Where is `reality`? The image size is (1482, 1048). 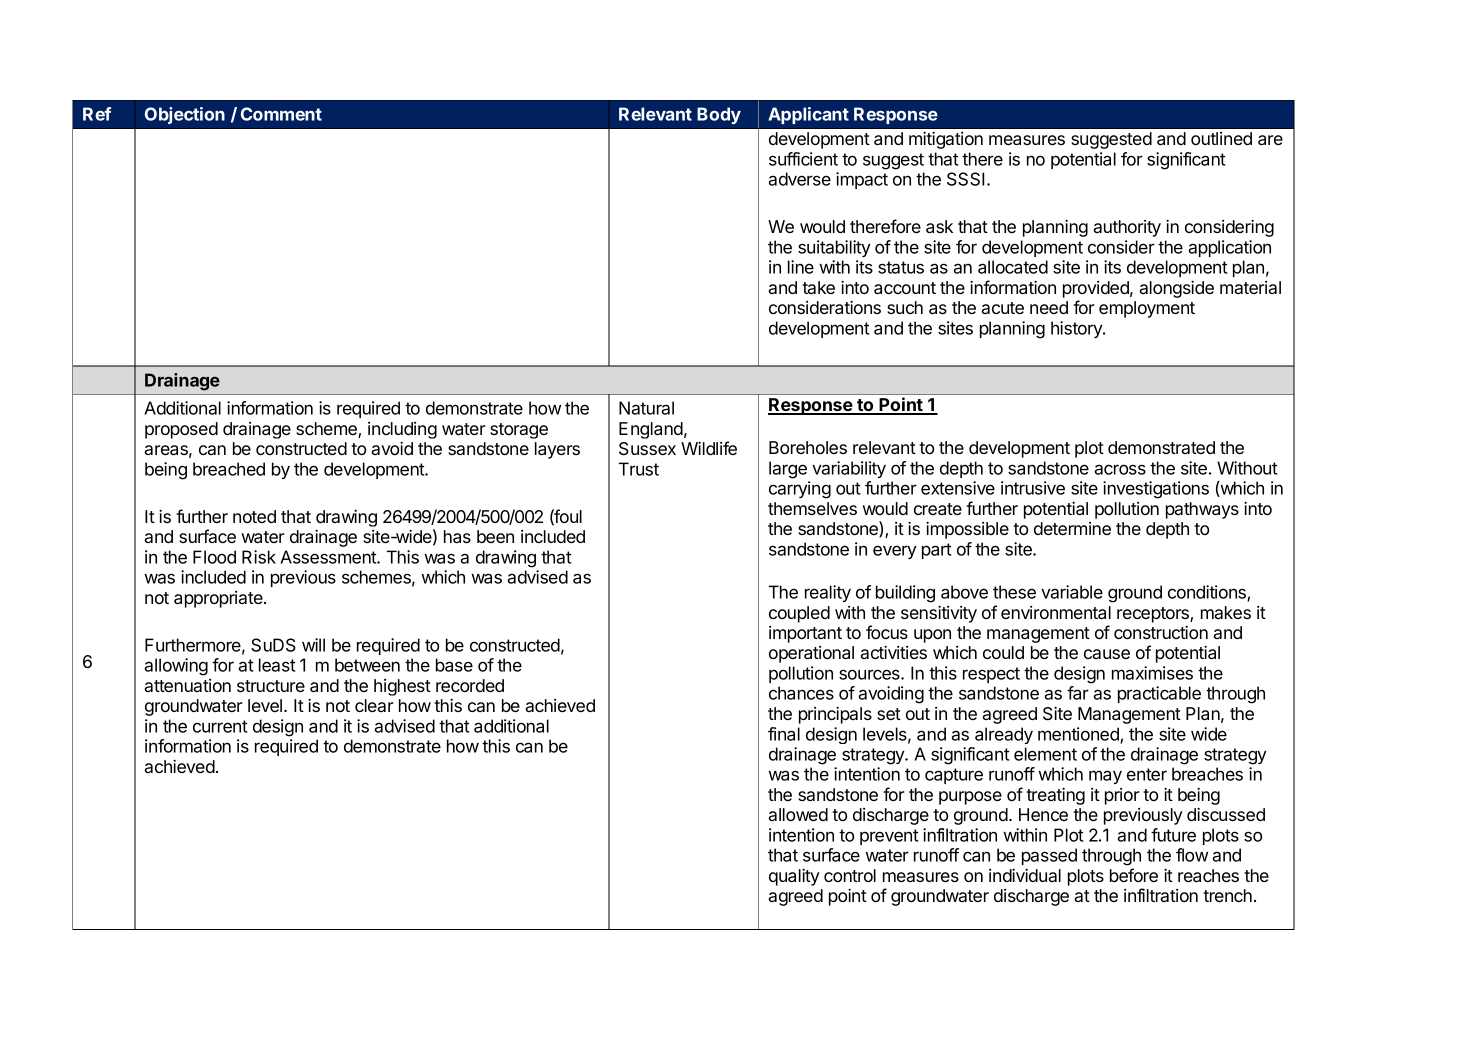
reality is located at coordinates (828, 593).
